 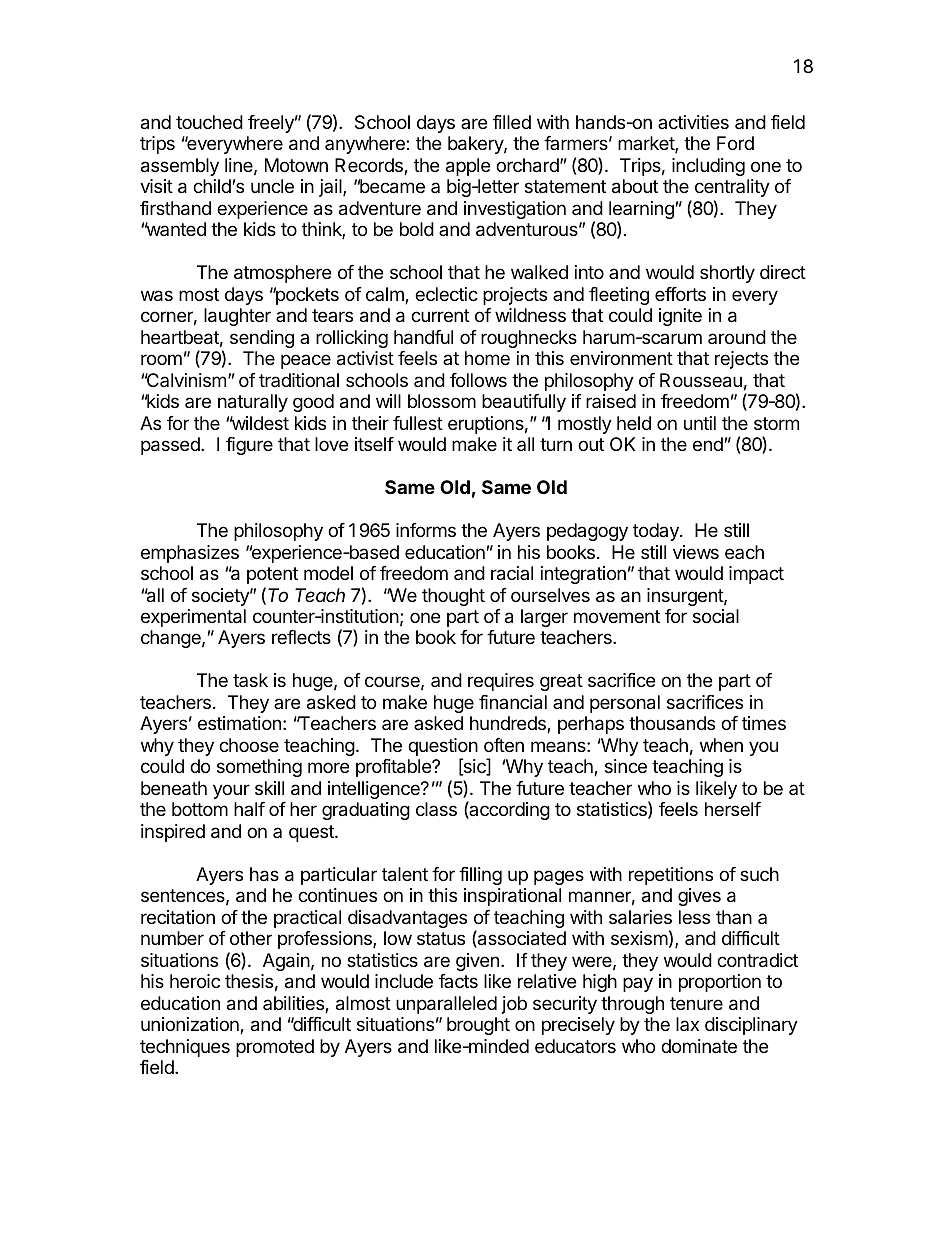 I want to click on social, so click(x=716, y=616).
